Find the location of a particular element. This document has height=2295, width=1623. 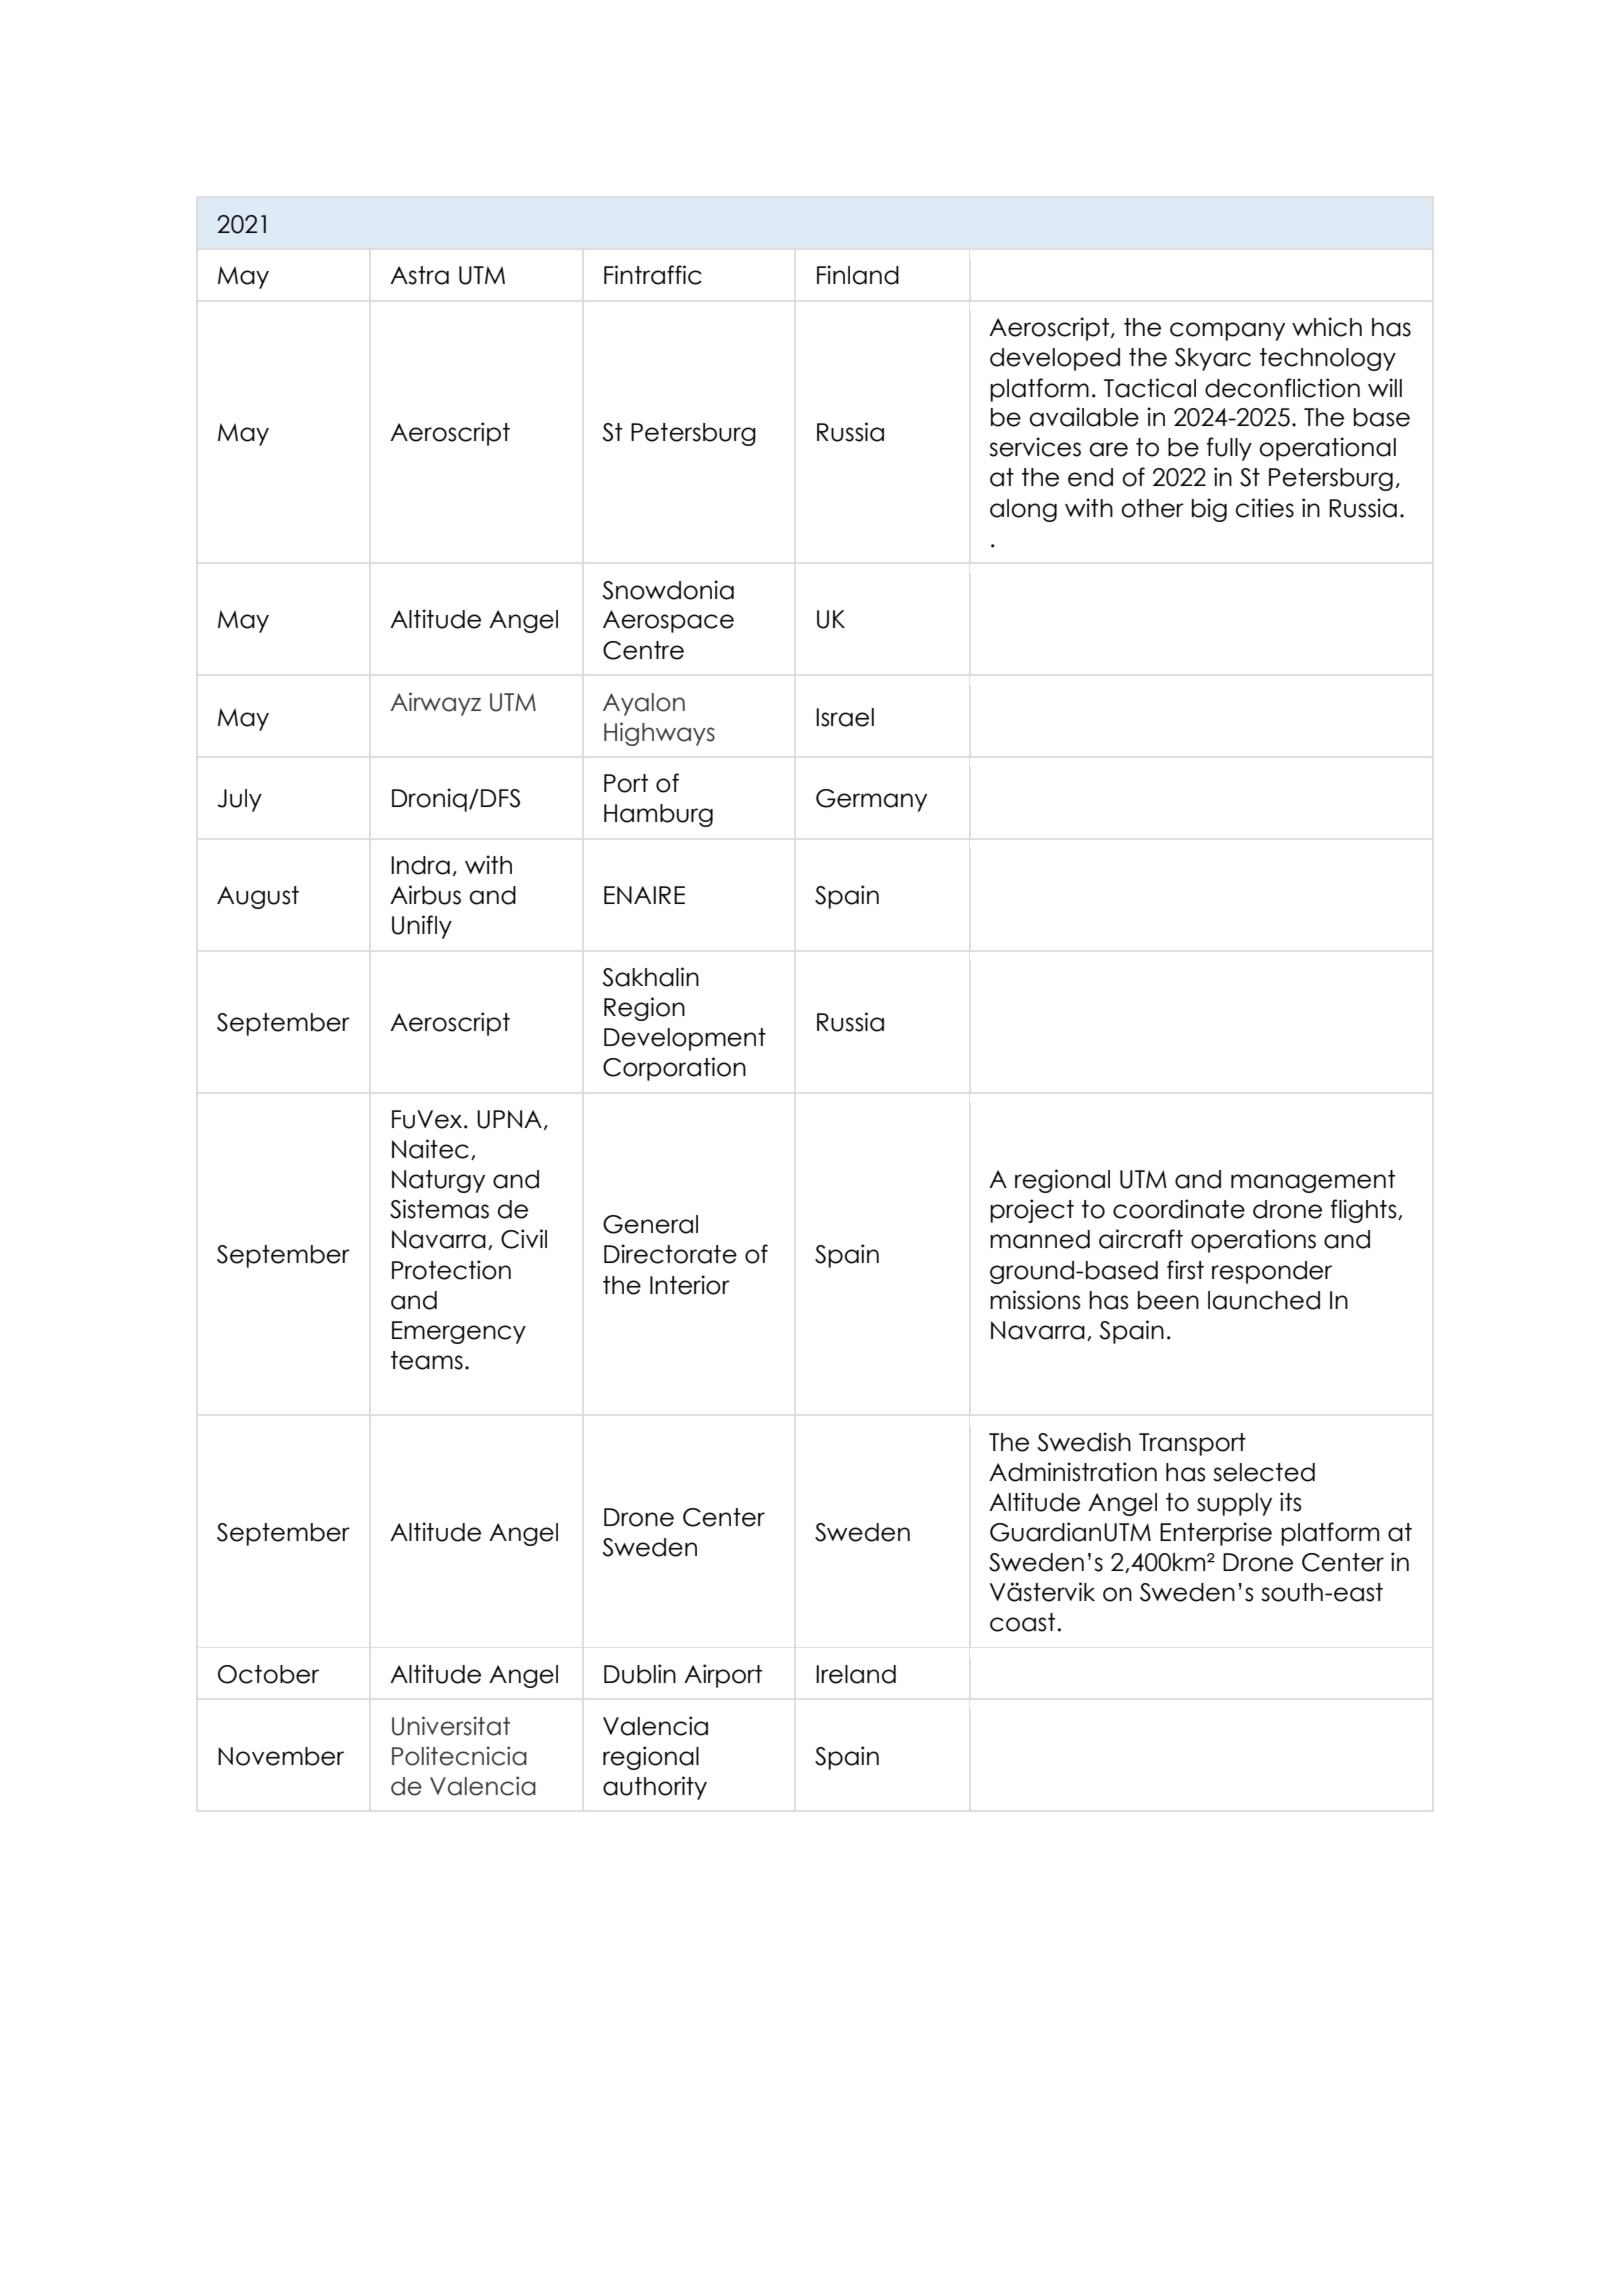

July is located at coordinates (239, 800).
